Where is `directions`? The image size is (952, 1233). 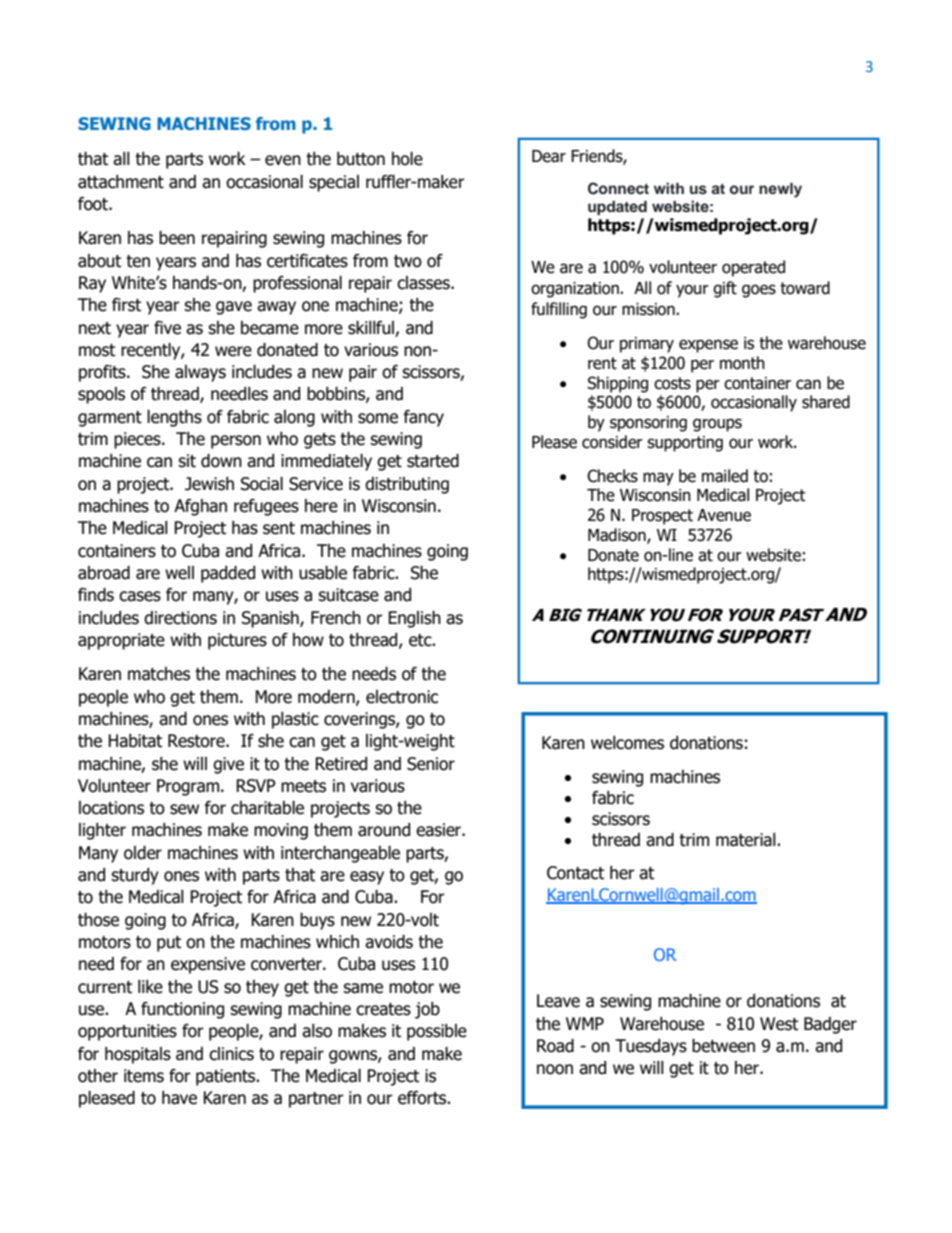 directions is located at coordinates (180, 618).
